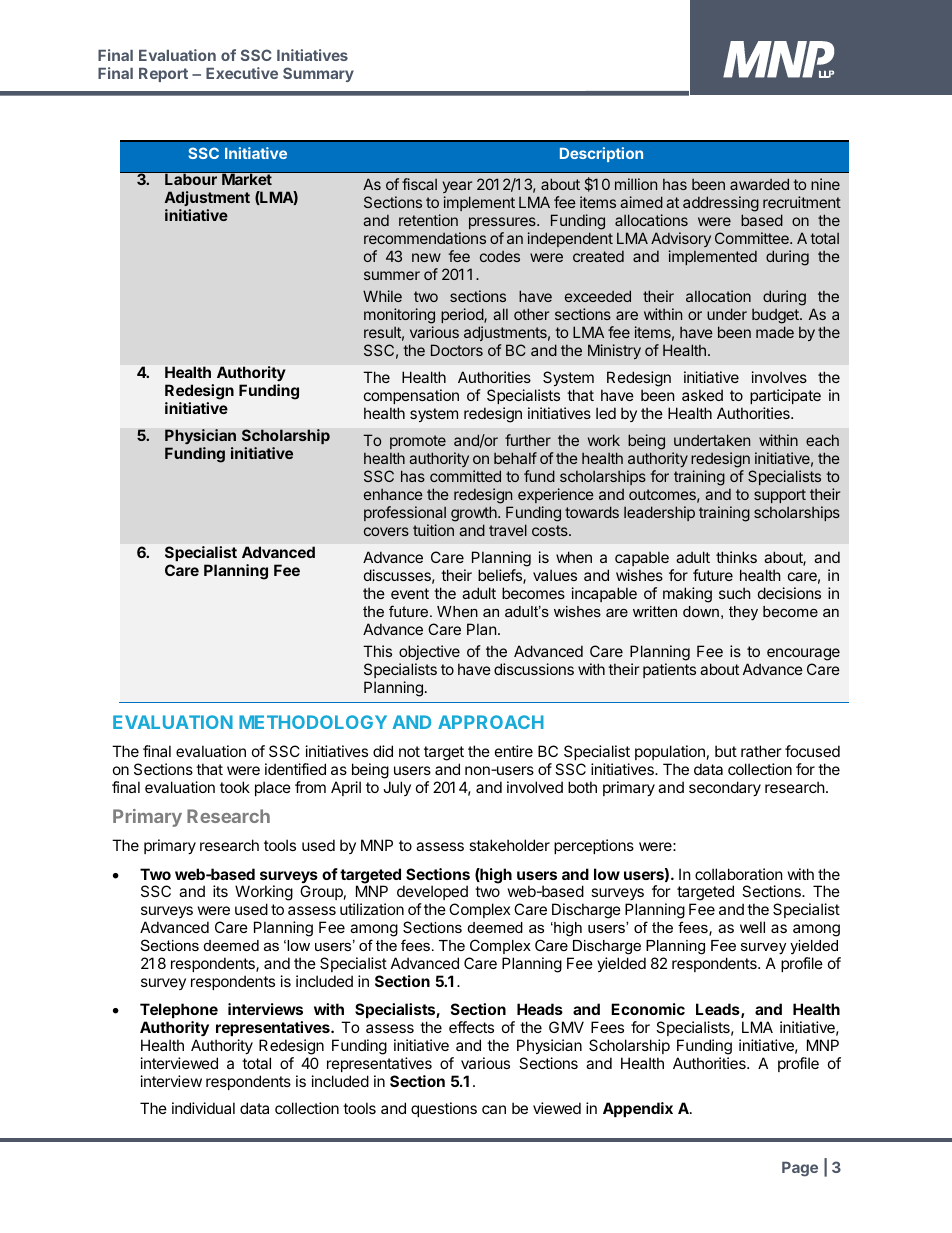 The height and width of the screenshot is (1233, 952). Describe the element at coordinates (759, 184) in the screenshot. I see `awarded` at that location.
